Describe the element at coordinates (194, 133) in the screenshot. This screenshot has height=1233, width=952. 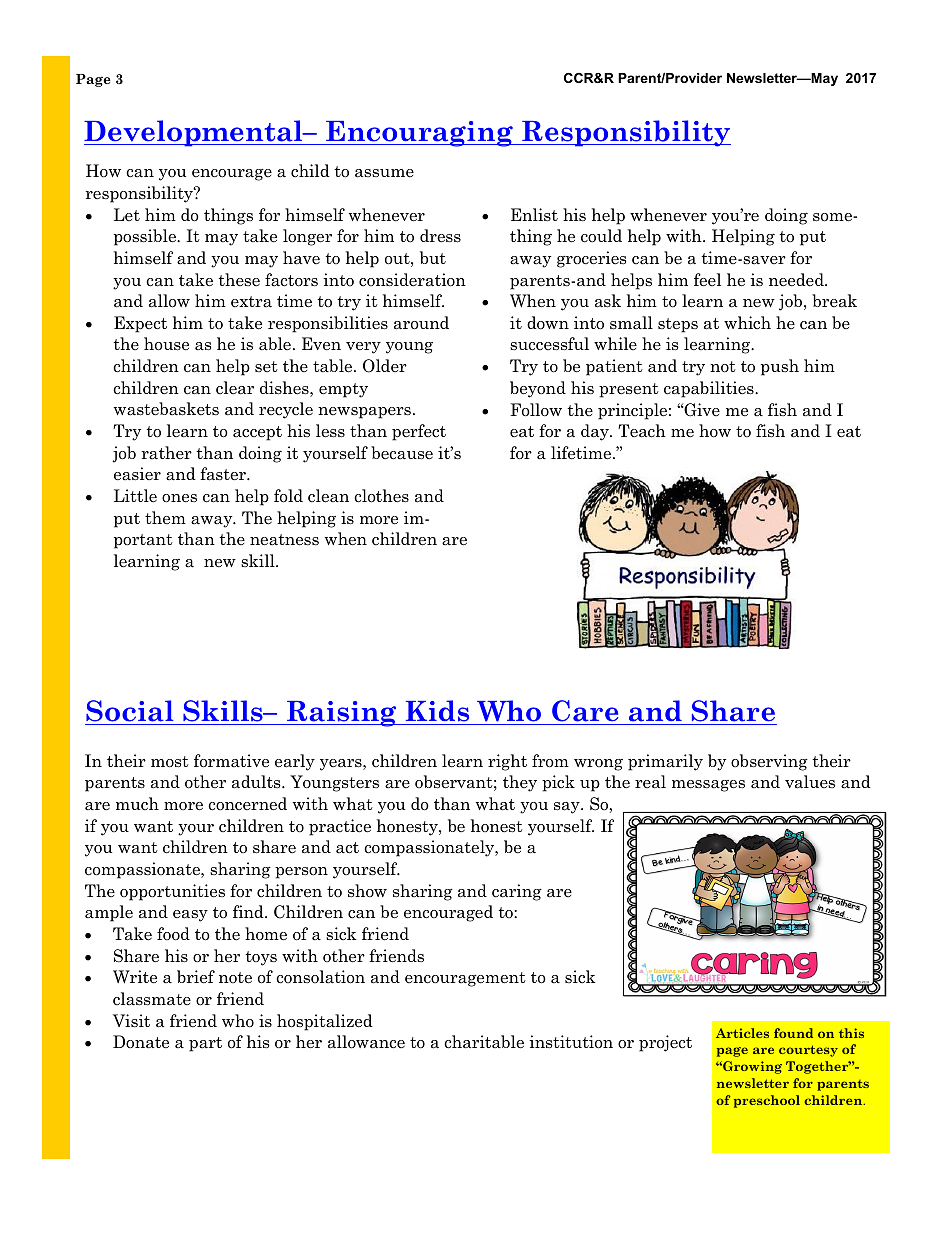
I see `Developmental` at that location.
